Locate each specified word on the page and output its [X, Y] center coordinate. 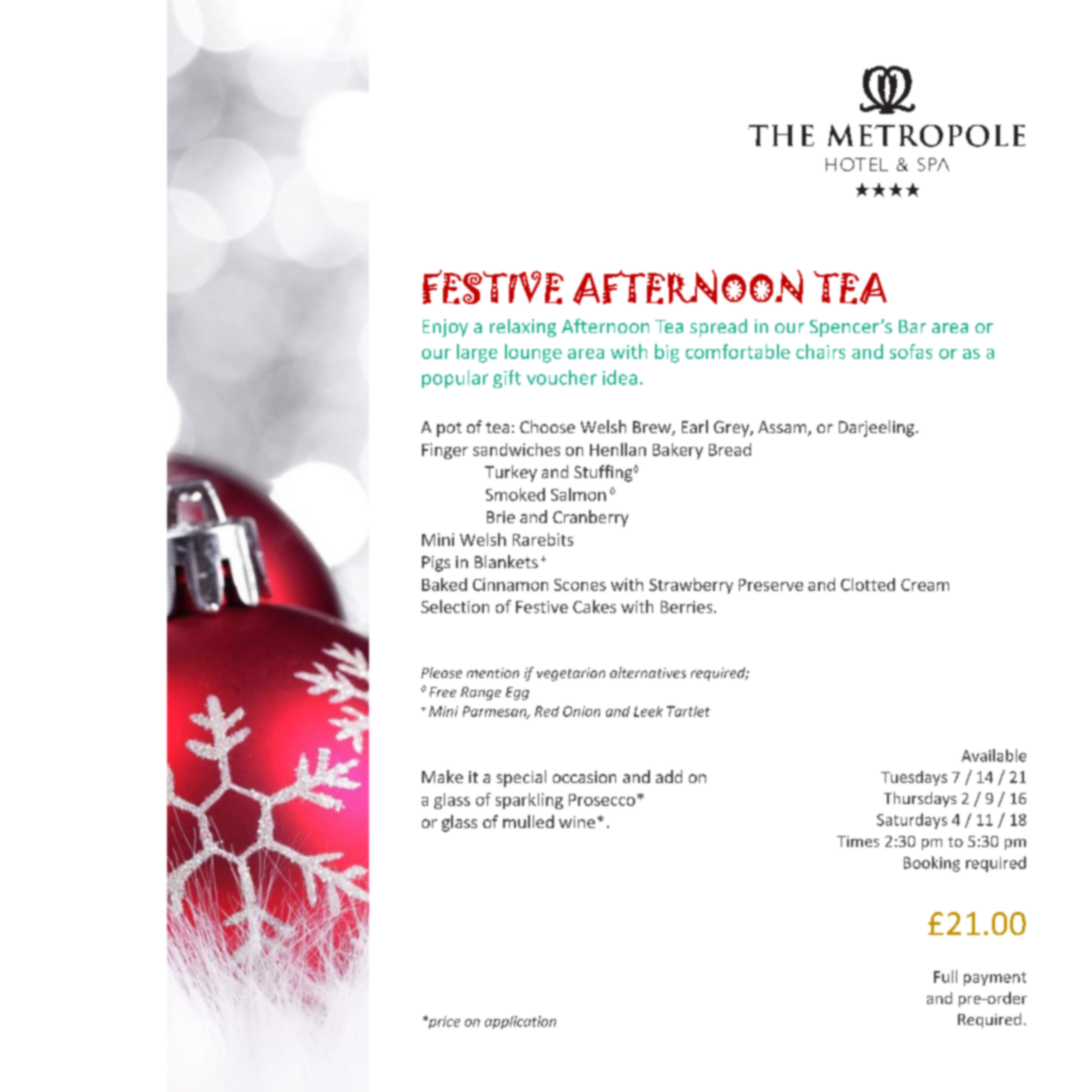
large [477, 353]
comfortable [738, 351]
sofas [911, 351]
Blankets [506, 561]
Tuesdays [914, 778]
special [521, 778]
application [520, 1022]
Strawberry [691, 586]
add [669, 776]
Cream [925, 585]
